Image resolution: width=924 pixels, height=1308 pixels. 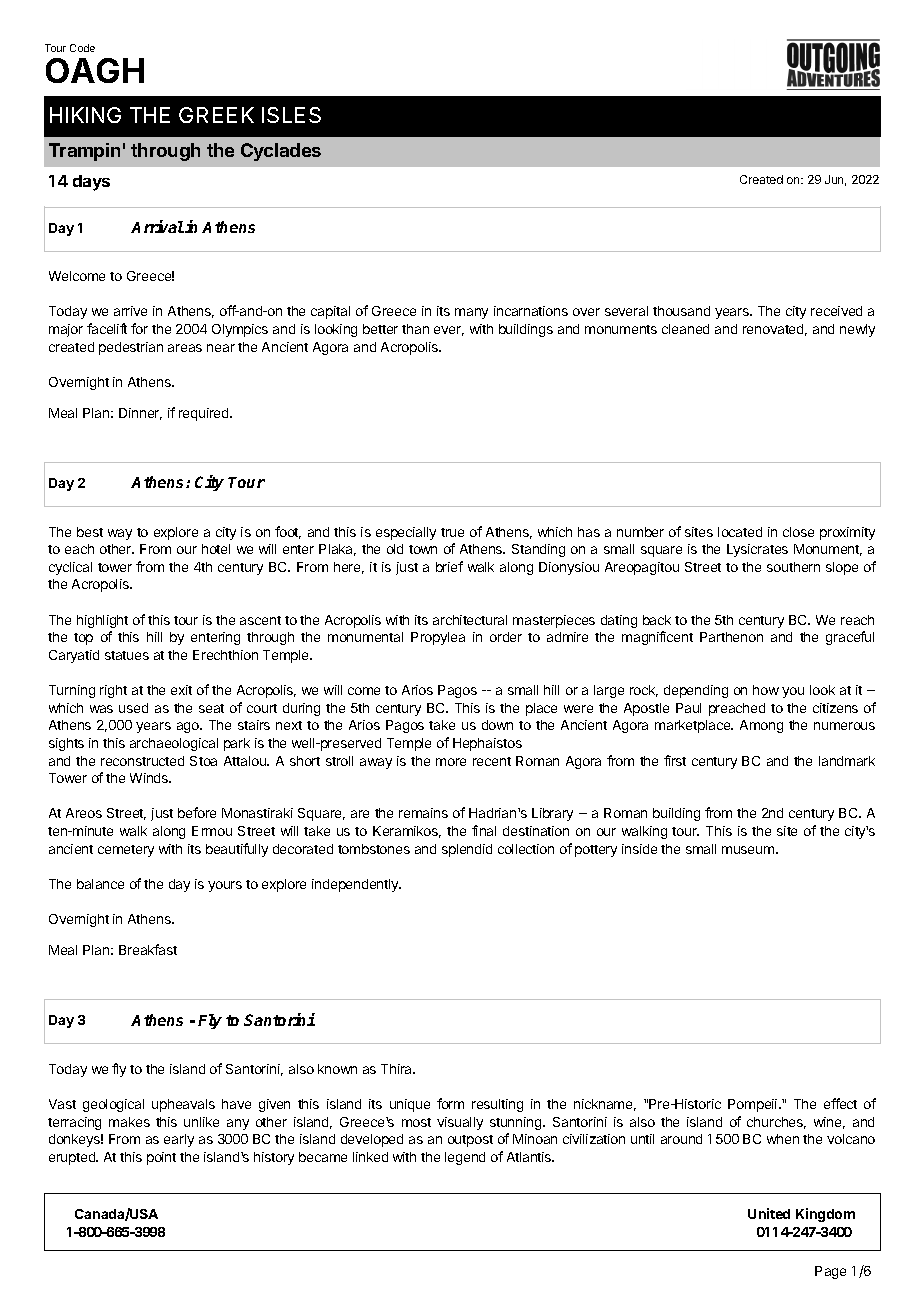 I want to click on point, so click(x=161, y=1158).
